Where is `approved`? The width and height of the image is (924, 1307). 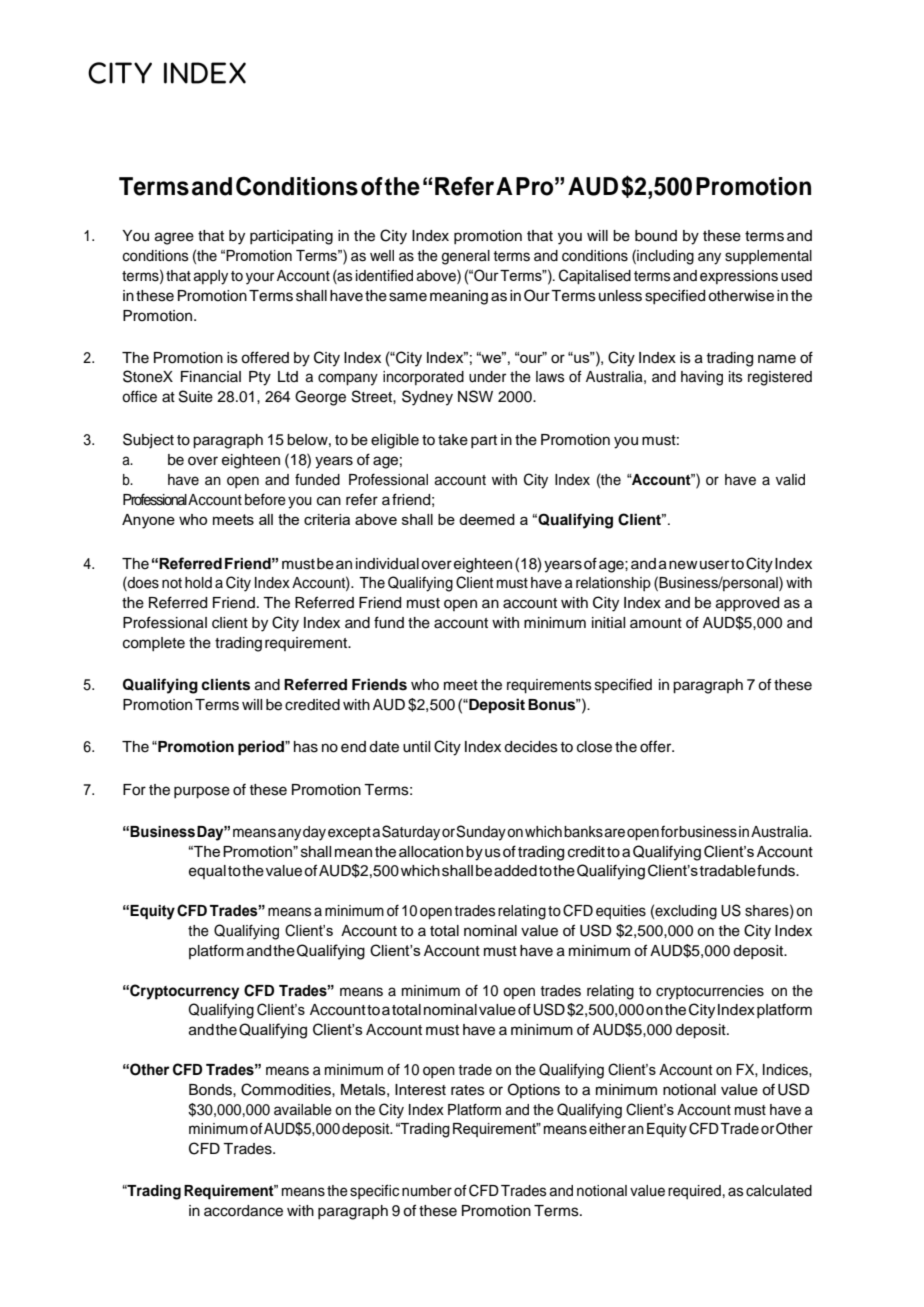
approved is located at coordinates (747, 604).
